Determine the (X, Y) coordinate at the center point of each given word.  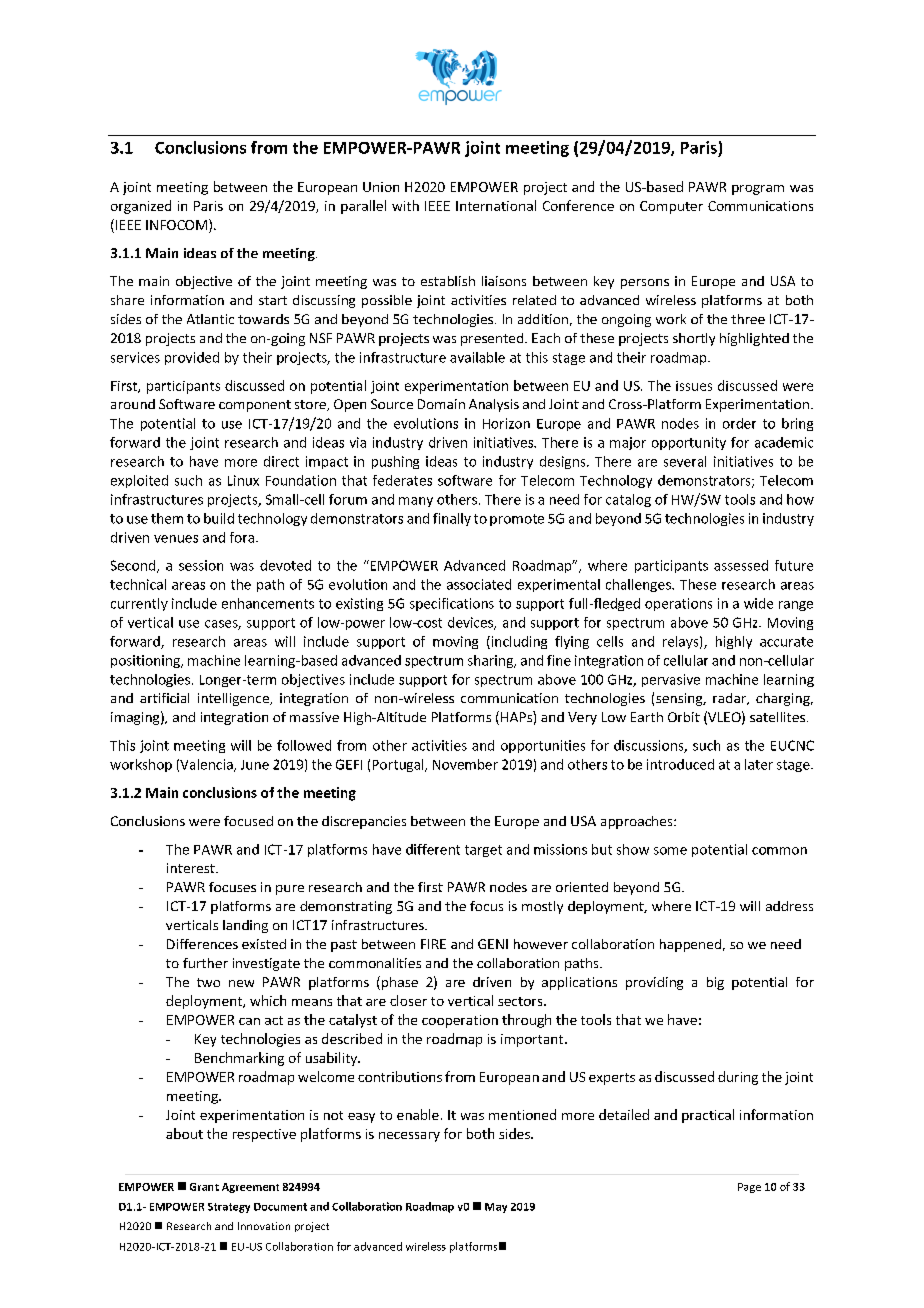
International (496, 205)
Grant (204, 1187)
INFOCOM (176, 225)
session (201, 565)
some (670, 851)
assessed (741, 565)
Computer (671, 207)
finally (452, 519)
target (483, 851)
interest (192, 868)
